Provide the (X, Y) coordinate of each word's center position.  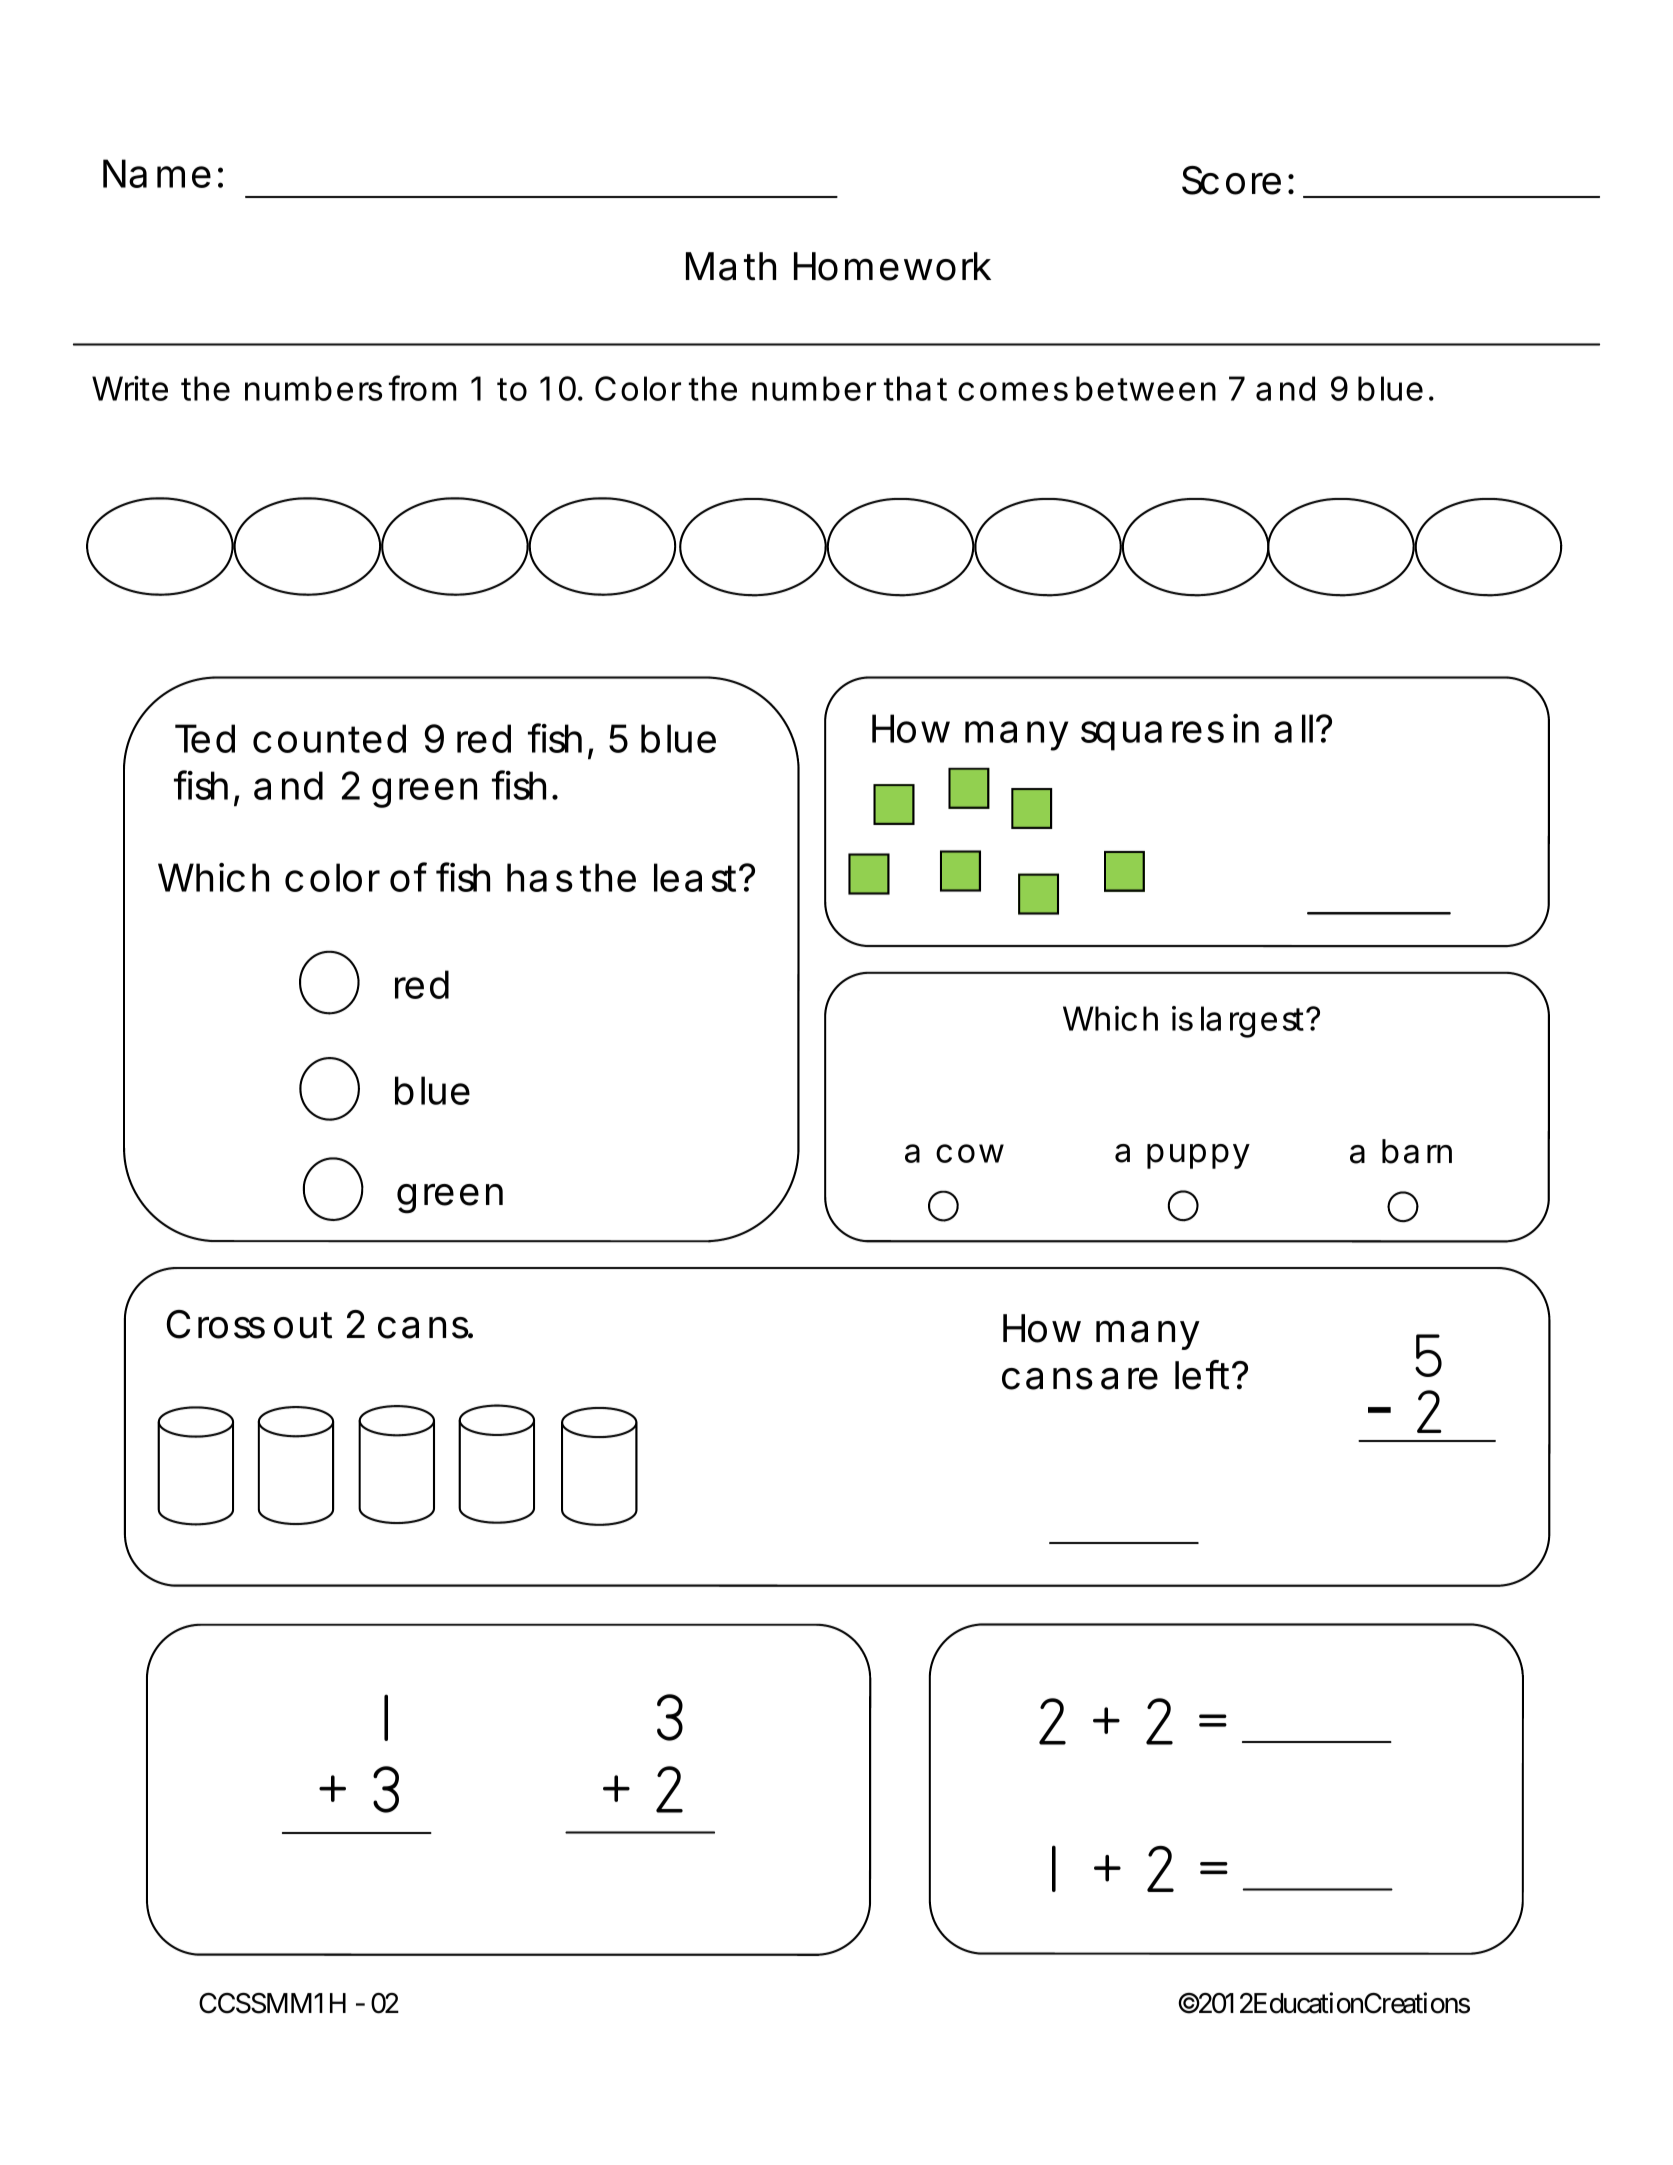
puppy (1198, 1156)
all (1293, 728)
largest (1254, 1022)
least (695, 877)
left (1202, 1375)
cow (970, 1153)
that (915, 388)
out (303, 1325)
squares (1152, 736)
